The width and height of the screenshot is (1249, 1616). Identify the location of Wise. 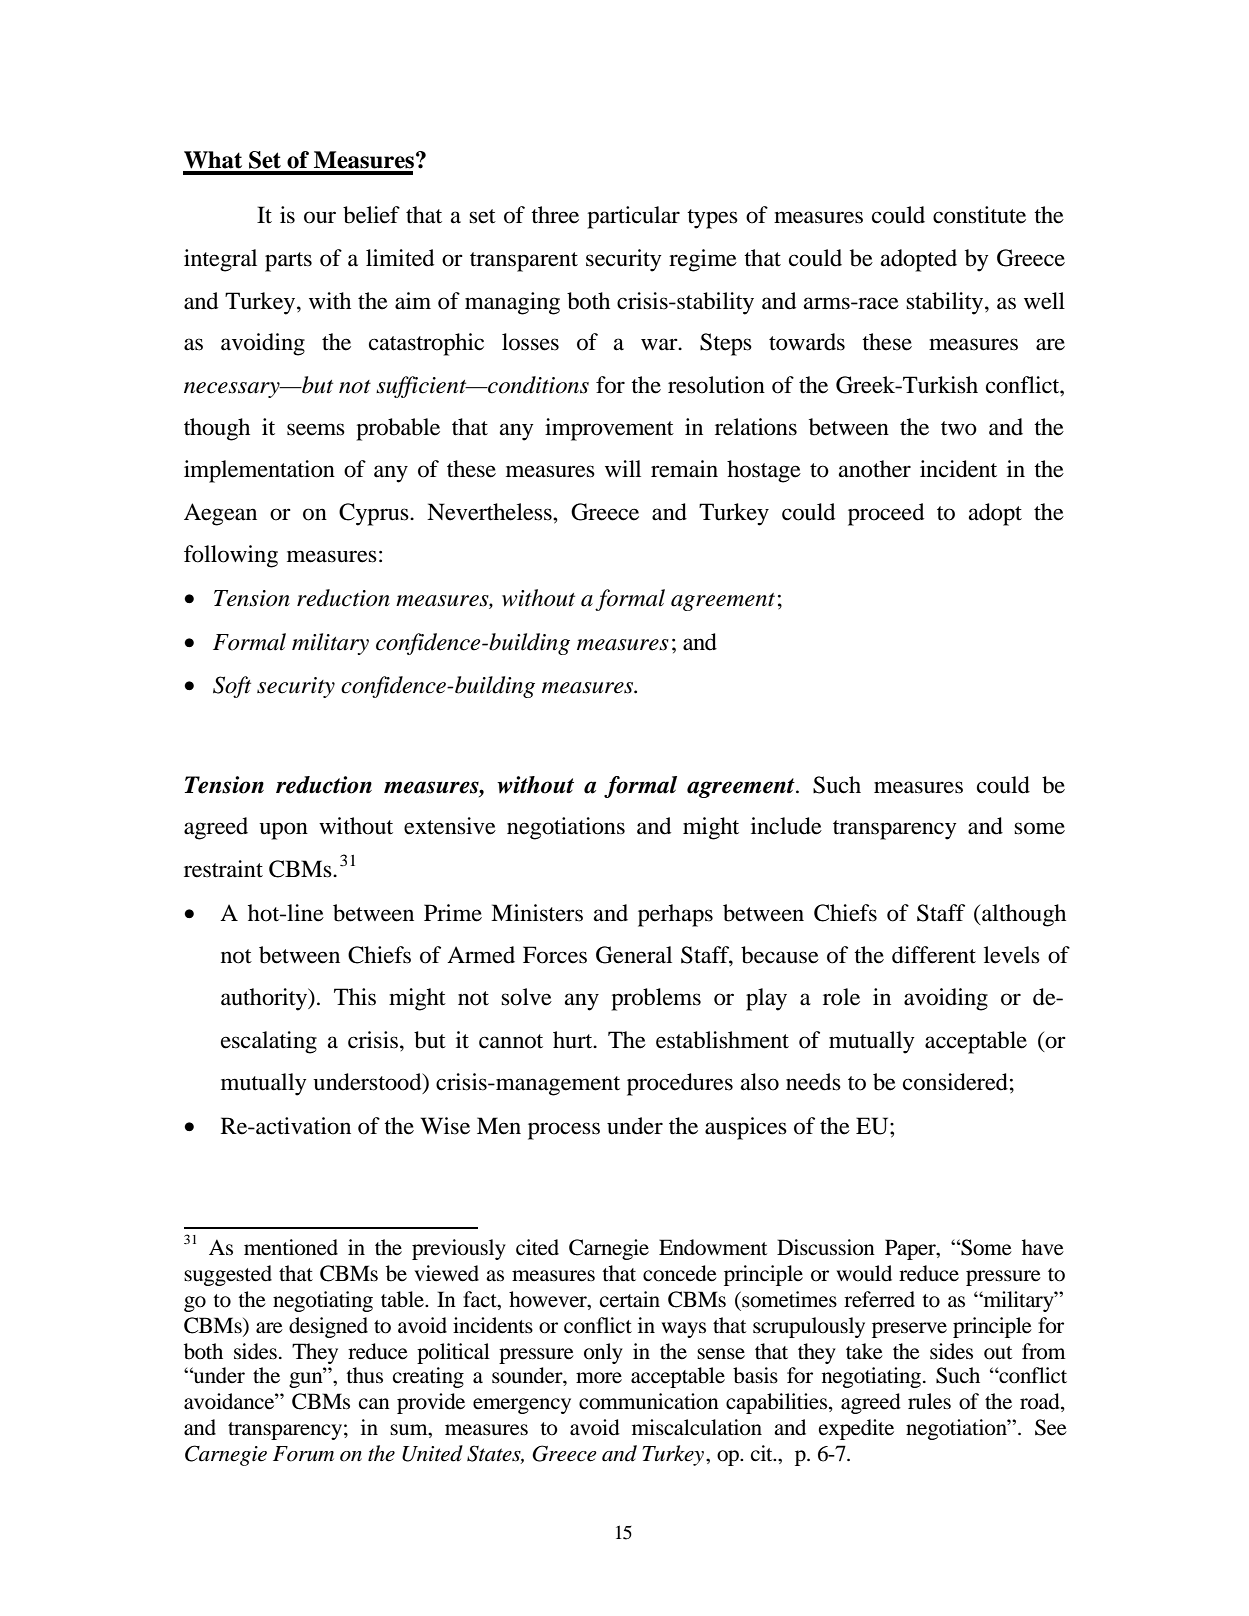
(445, 1126).
